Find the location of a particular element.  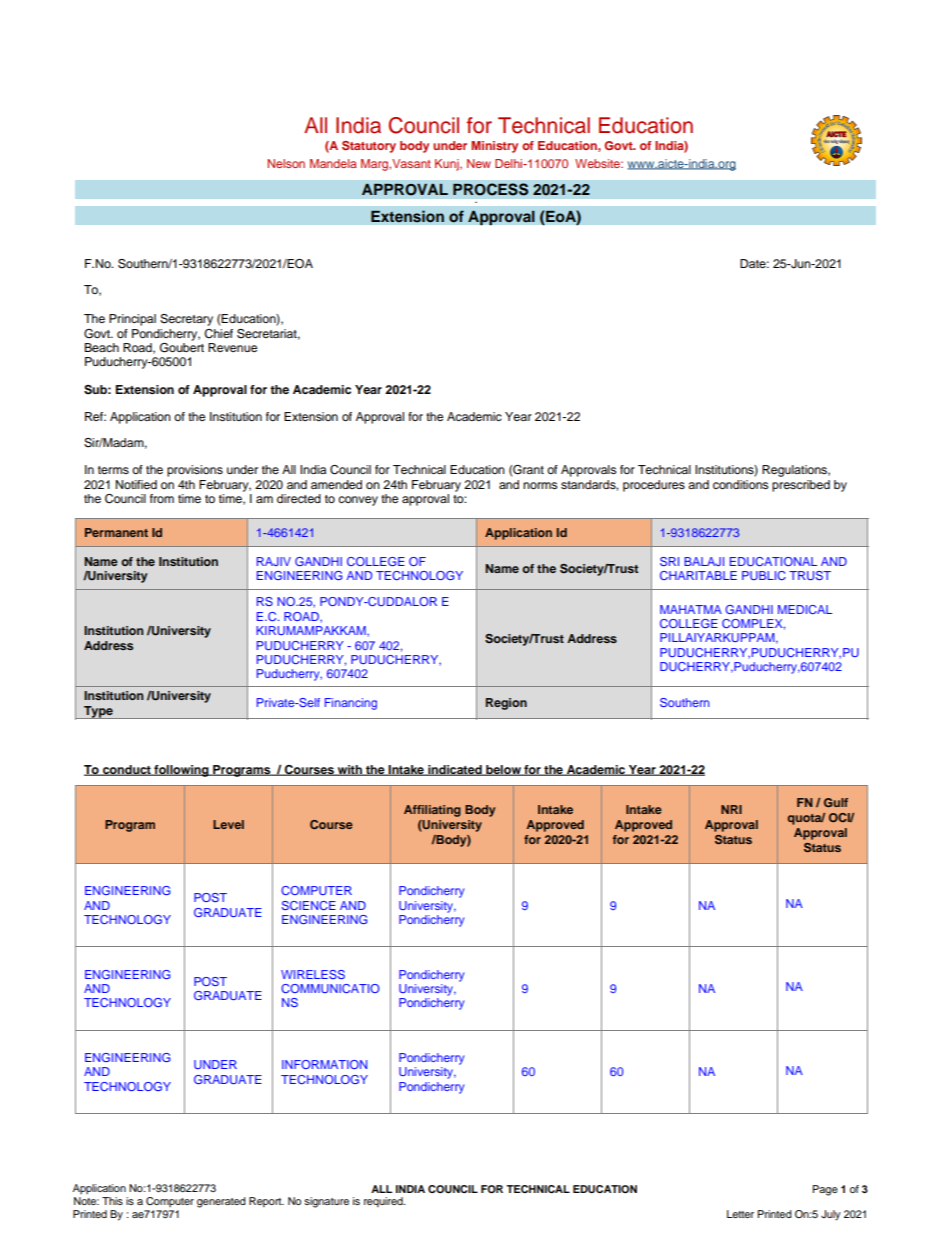

required is located at coordinates (384, 1202).
